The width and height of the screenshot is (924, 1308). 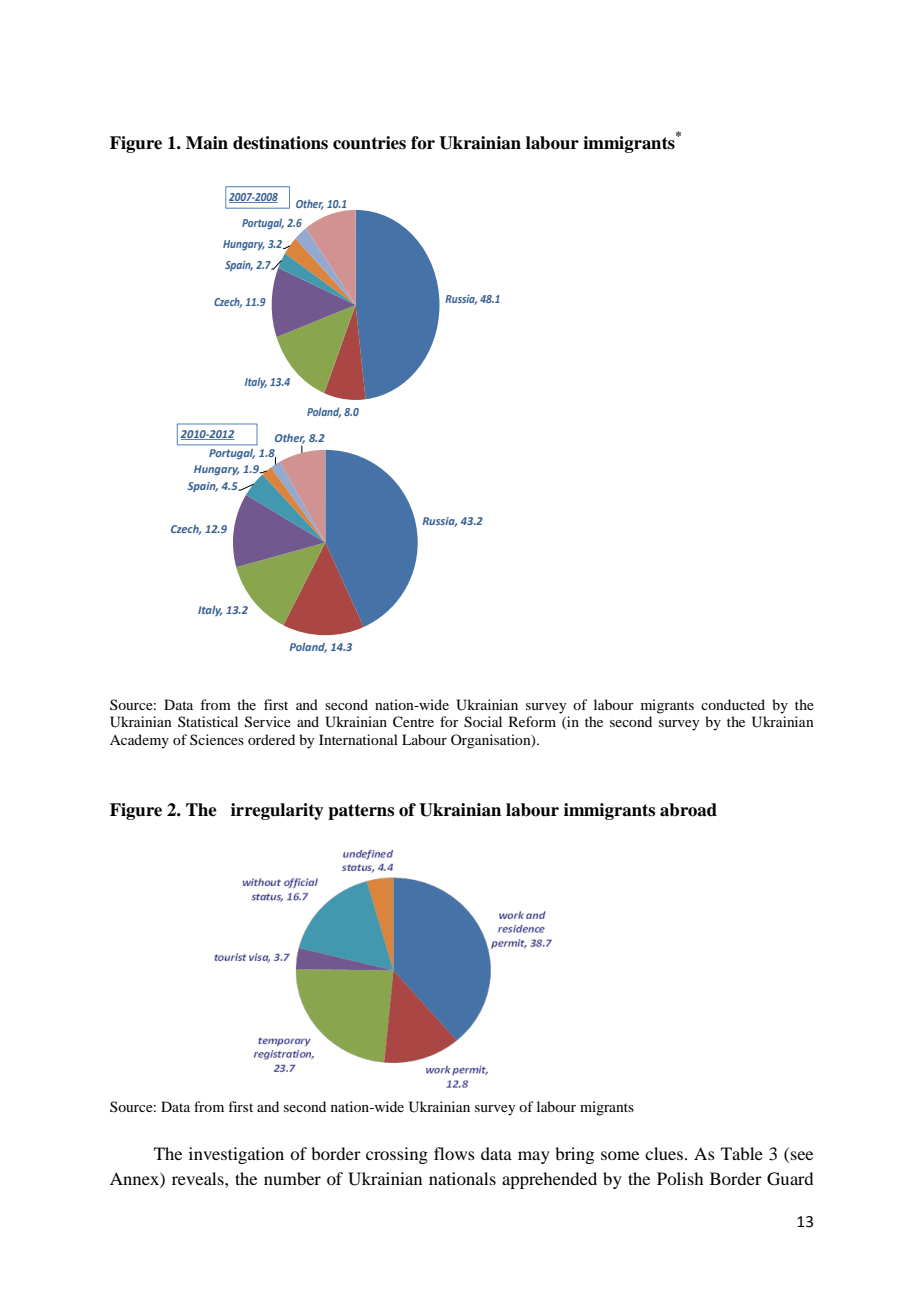 What do you see at coordinates (208, 721) in the screenshot?
I see `Statistical` at bounding box center [208, 721].
